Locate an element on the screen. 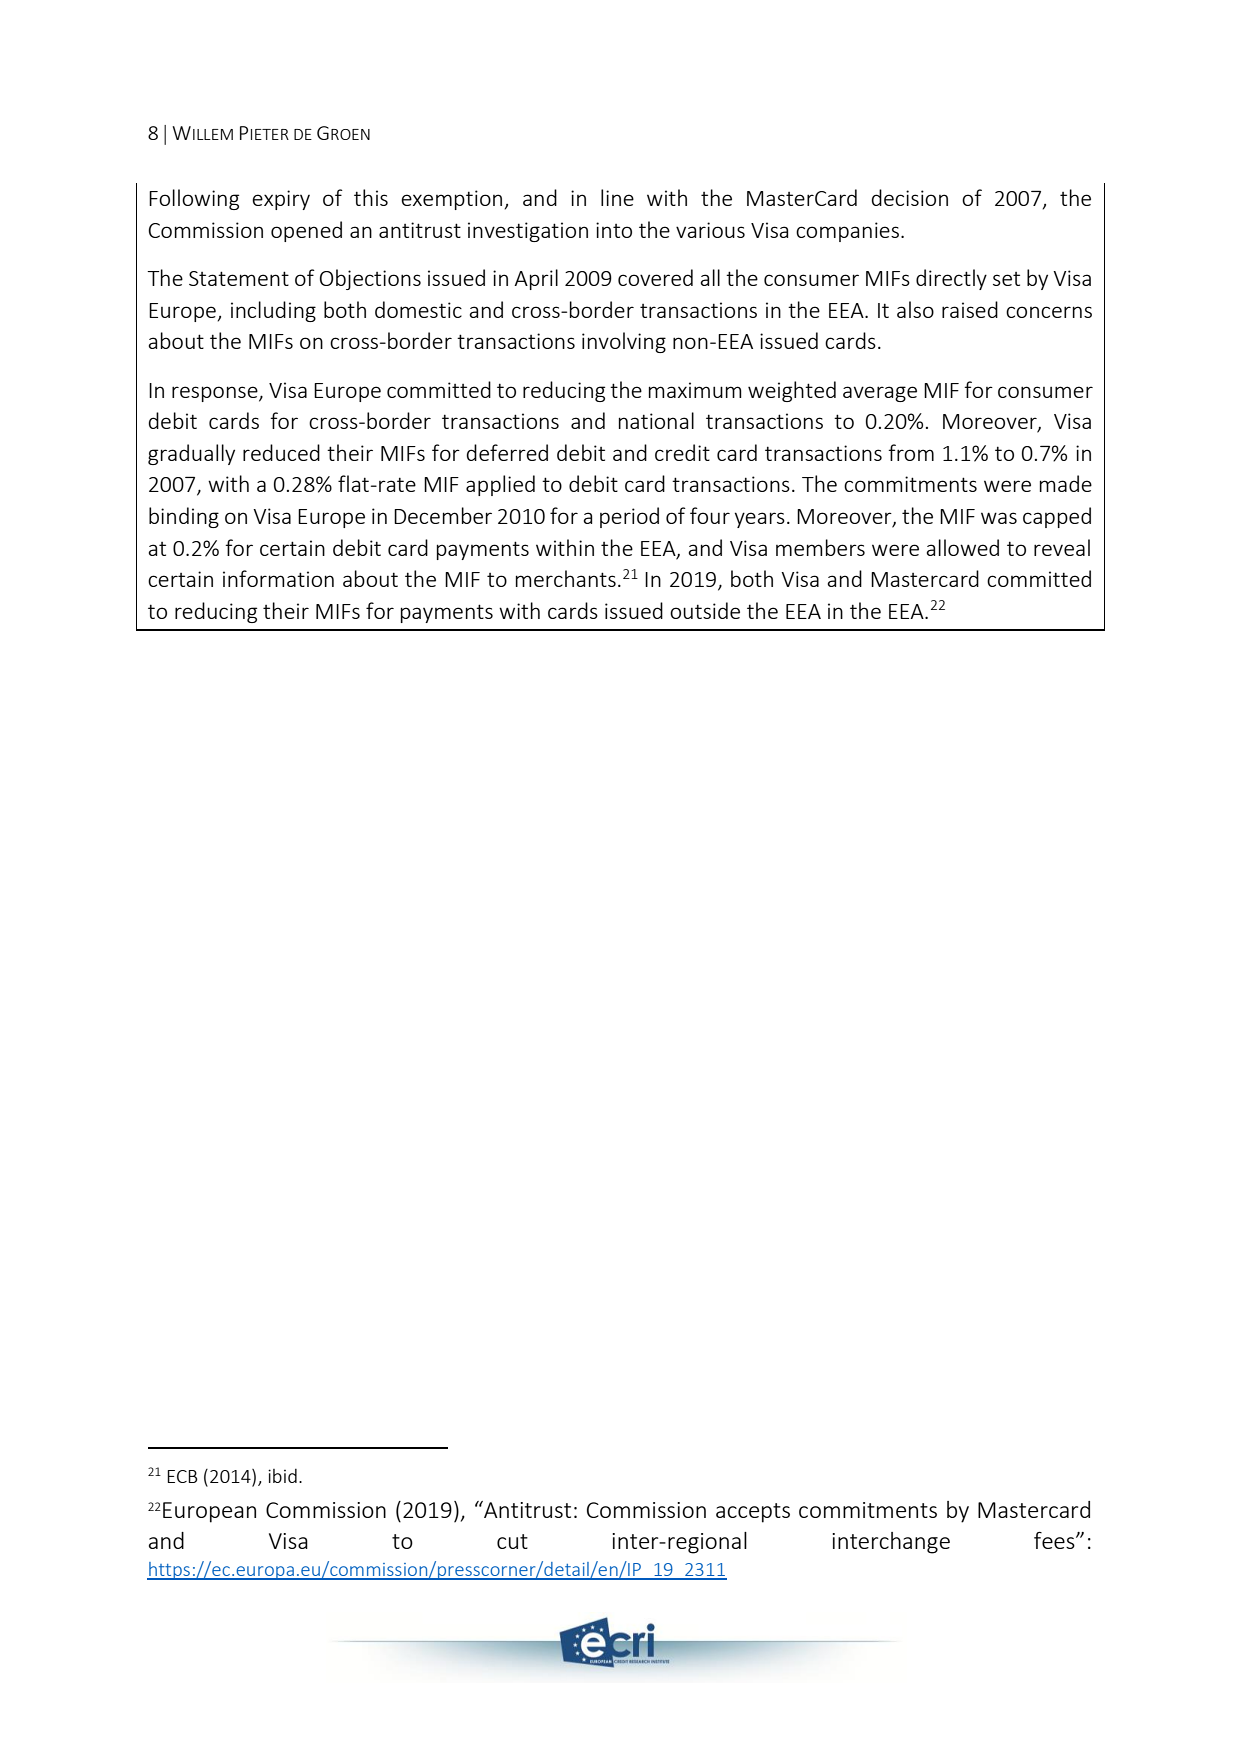  ibid is located at coordinates (282, 1475).
